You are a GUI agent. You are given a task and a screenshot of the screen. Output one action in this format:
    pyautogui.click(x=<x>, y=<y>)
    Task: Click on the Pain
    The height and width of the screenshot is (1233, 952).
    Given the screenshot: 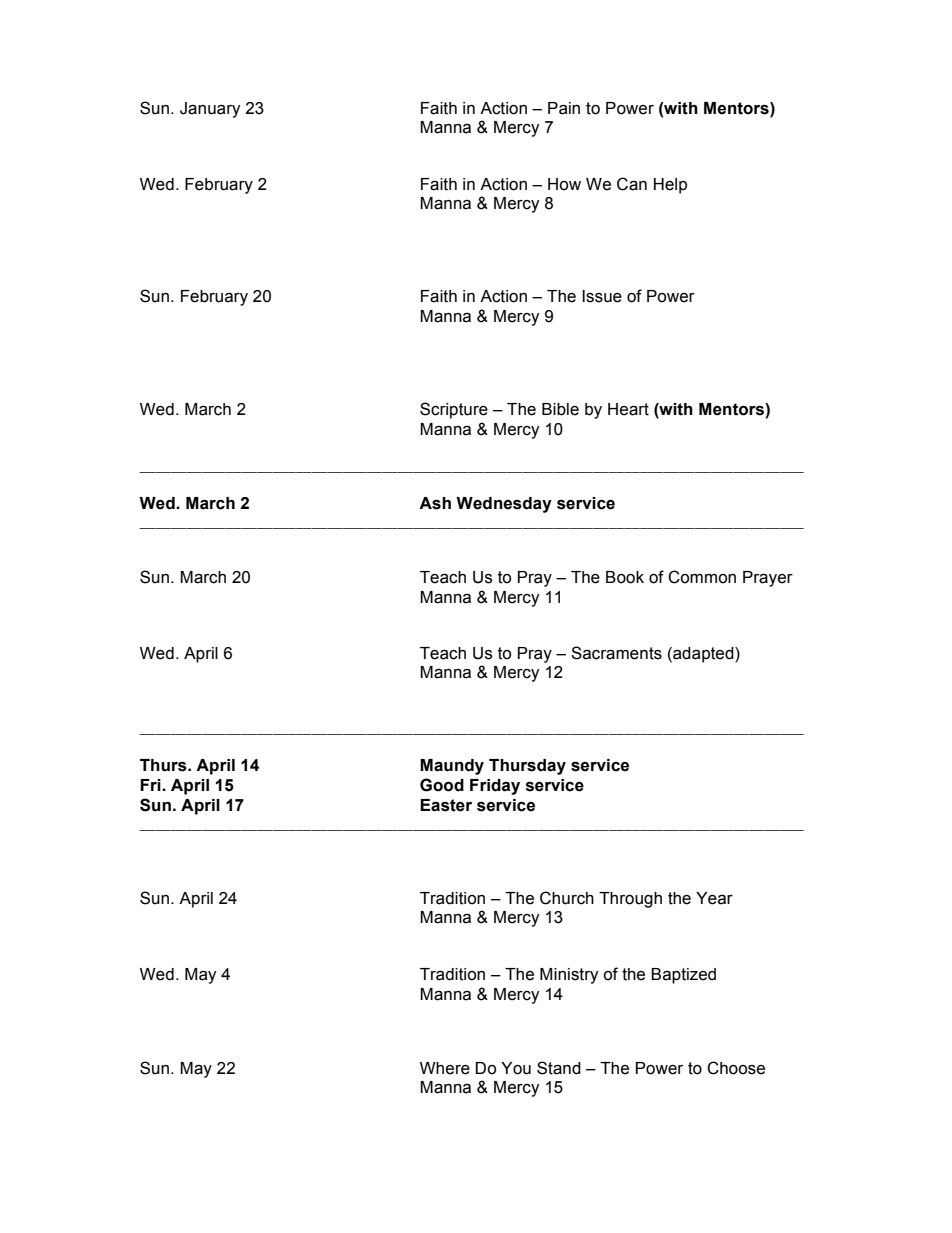 What is the action you would take?
    pyautogui.click(x=564, y=108)
